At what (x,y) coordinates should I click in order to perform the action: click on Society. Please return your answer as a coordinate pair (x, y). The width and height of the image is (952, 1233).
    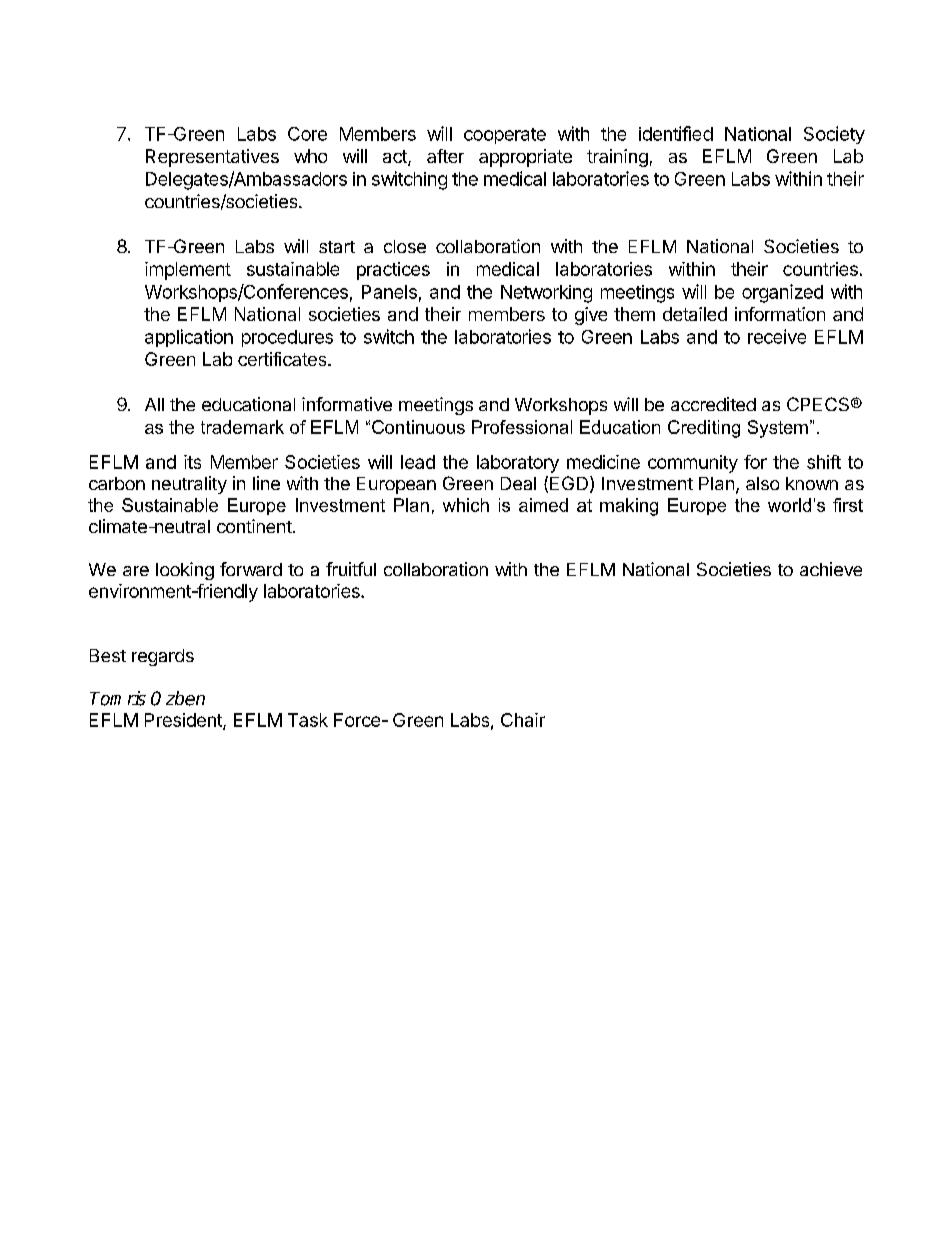
    Looking at the image, I should click on (834, 135).
